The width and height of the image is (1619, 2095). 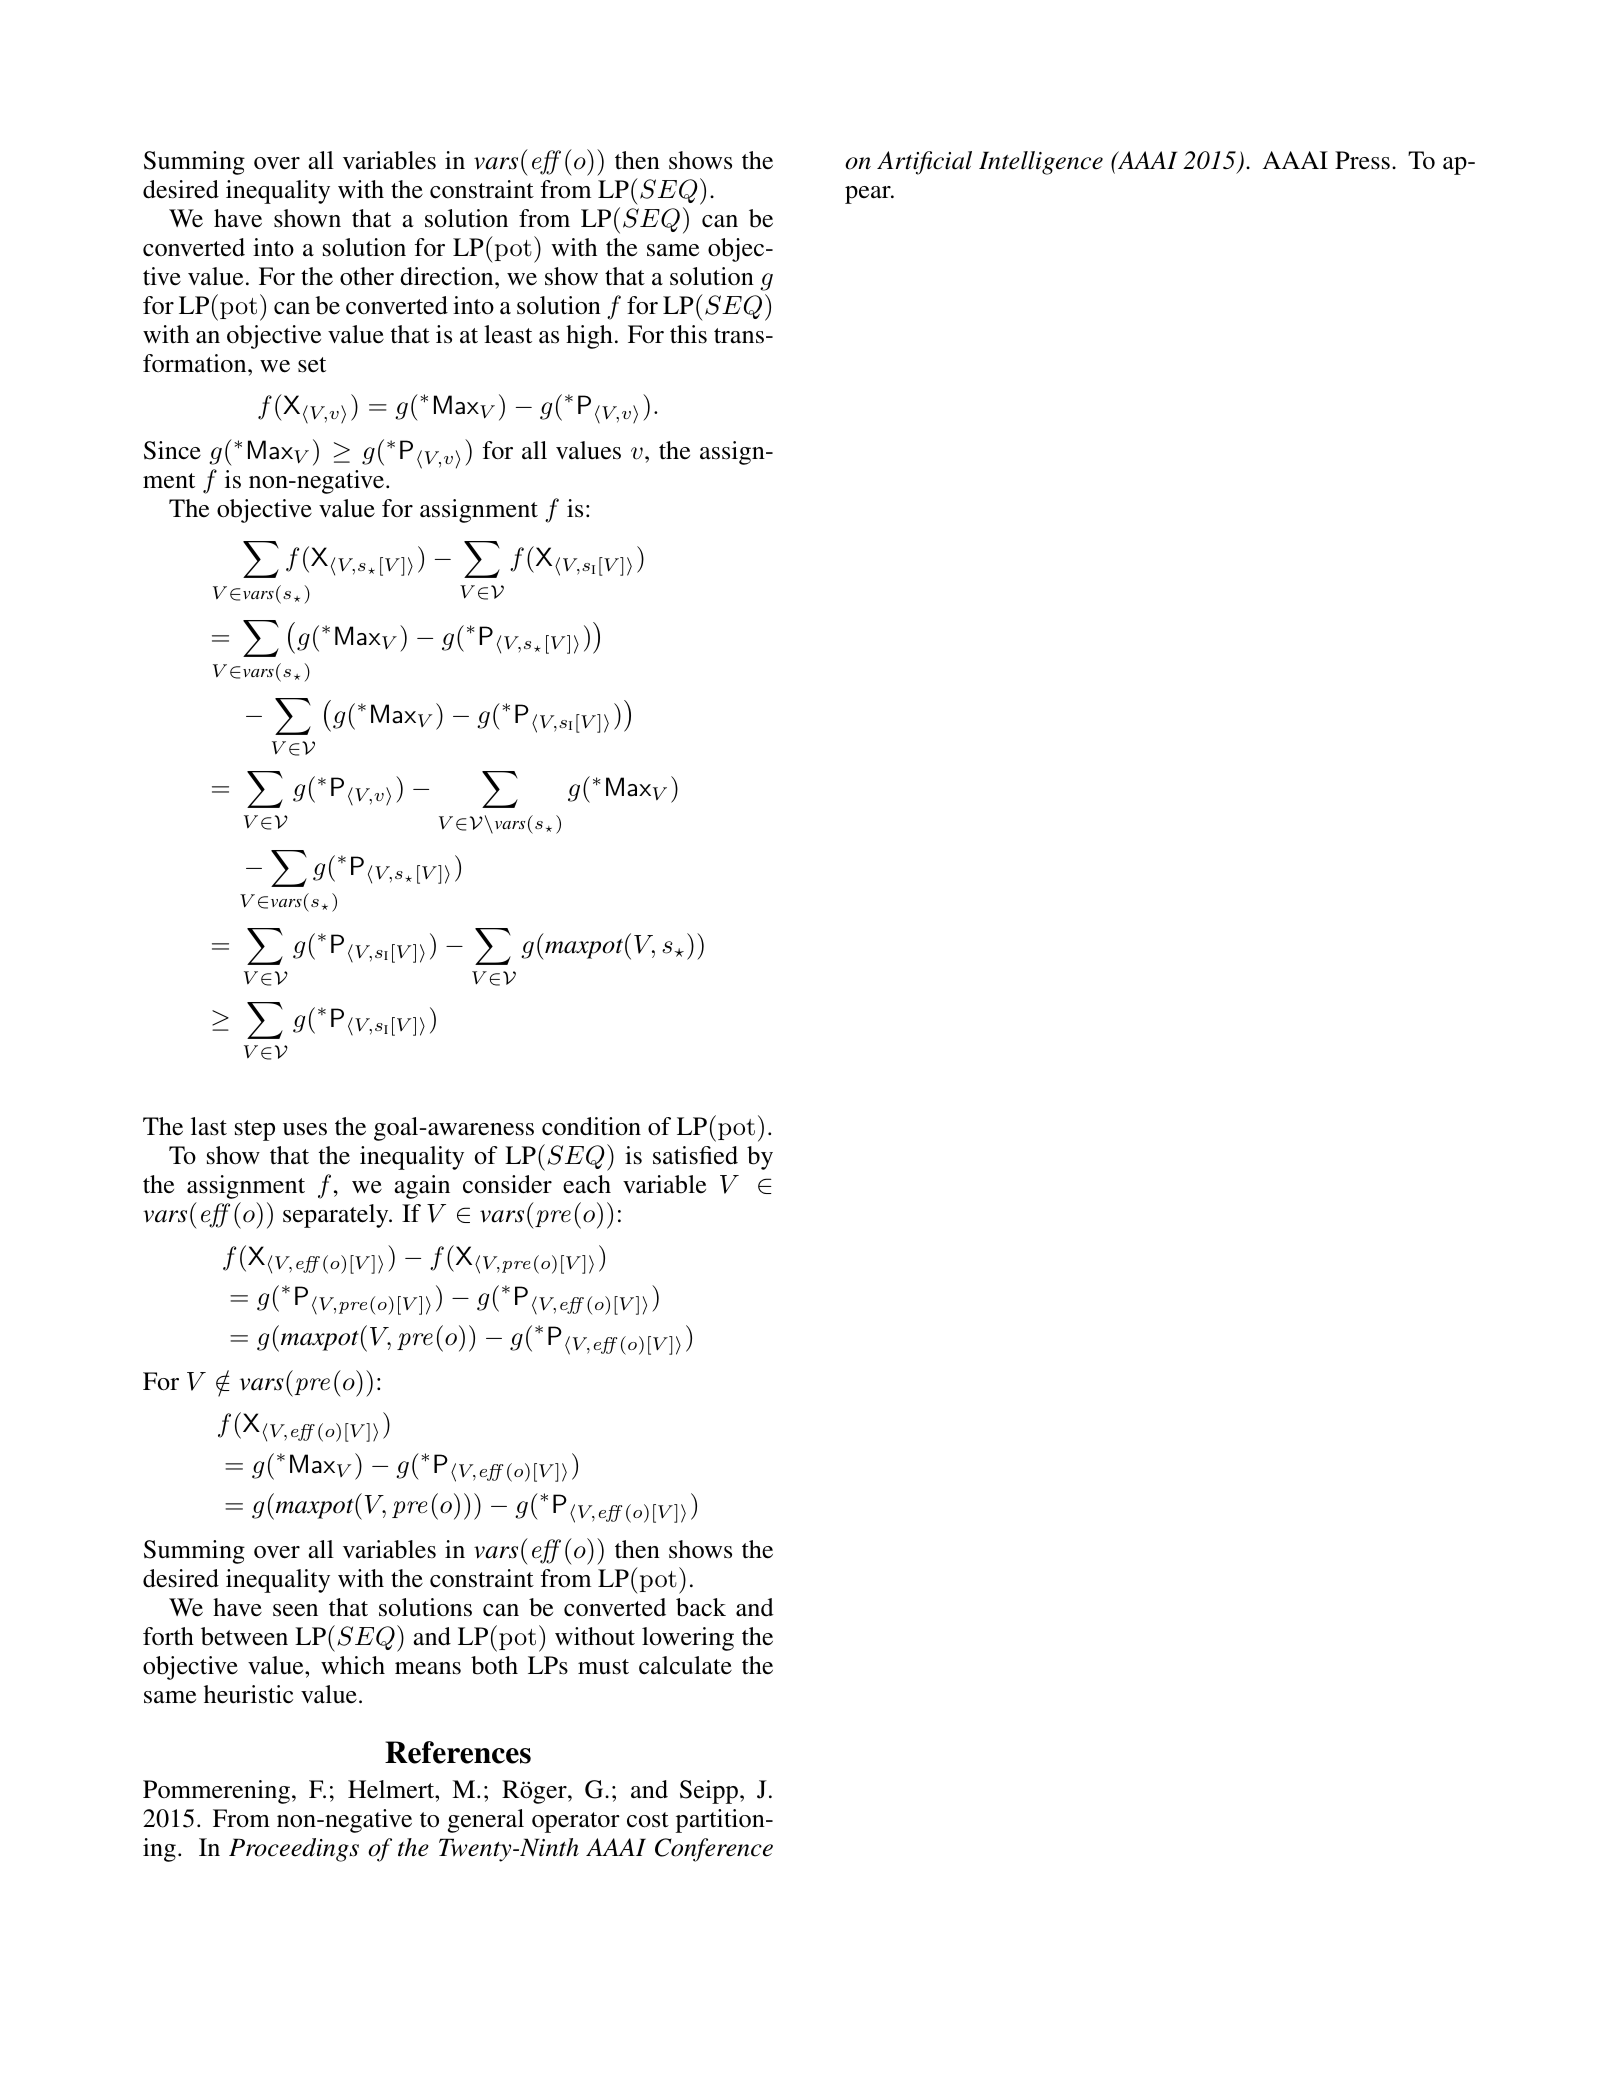 I want to click on step, so click(x=255, y=1130).
